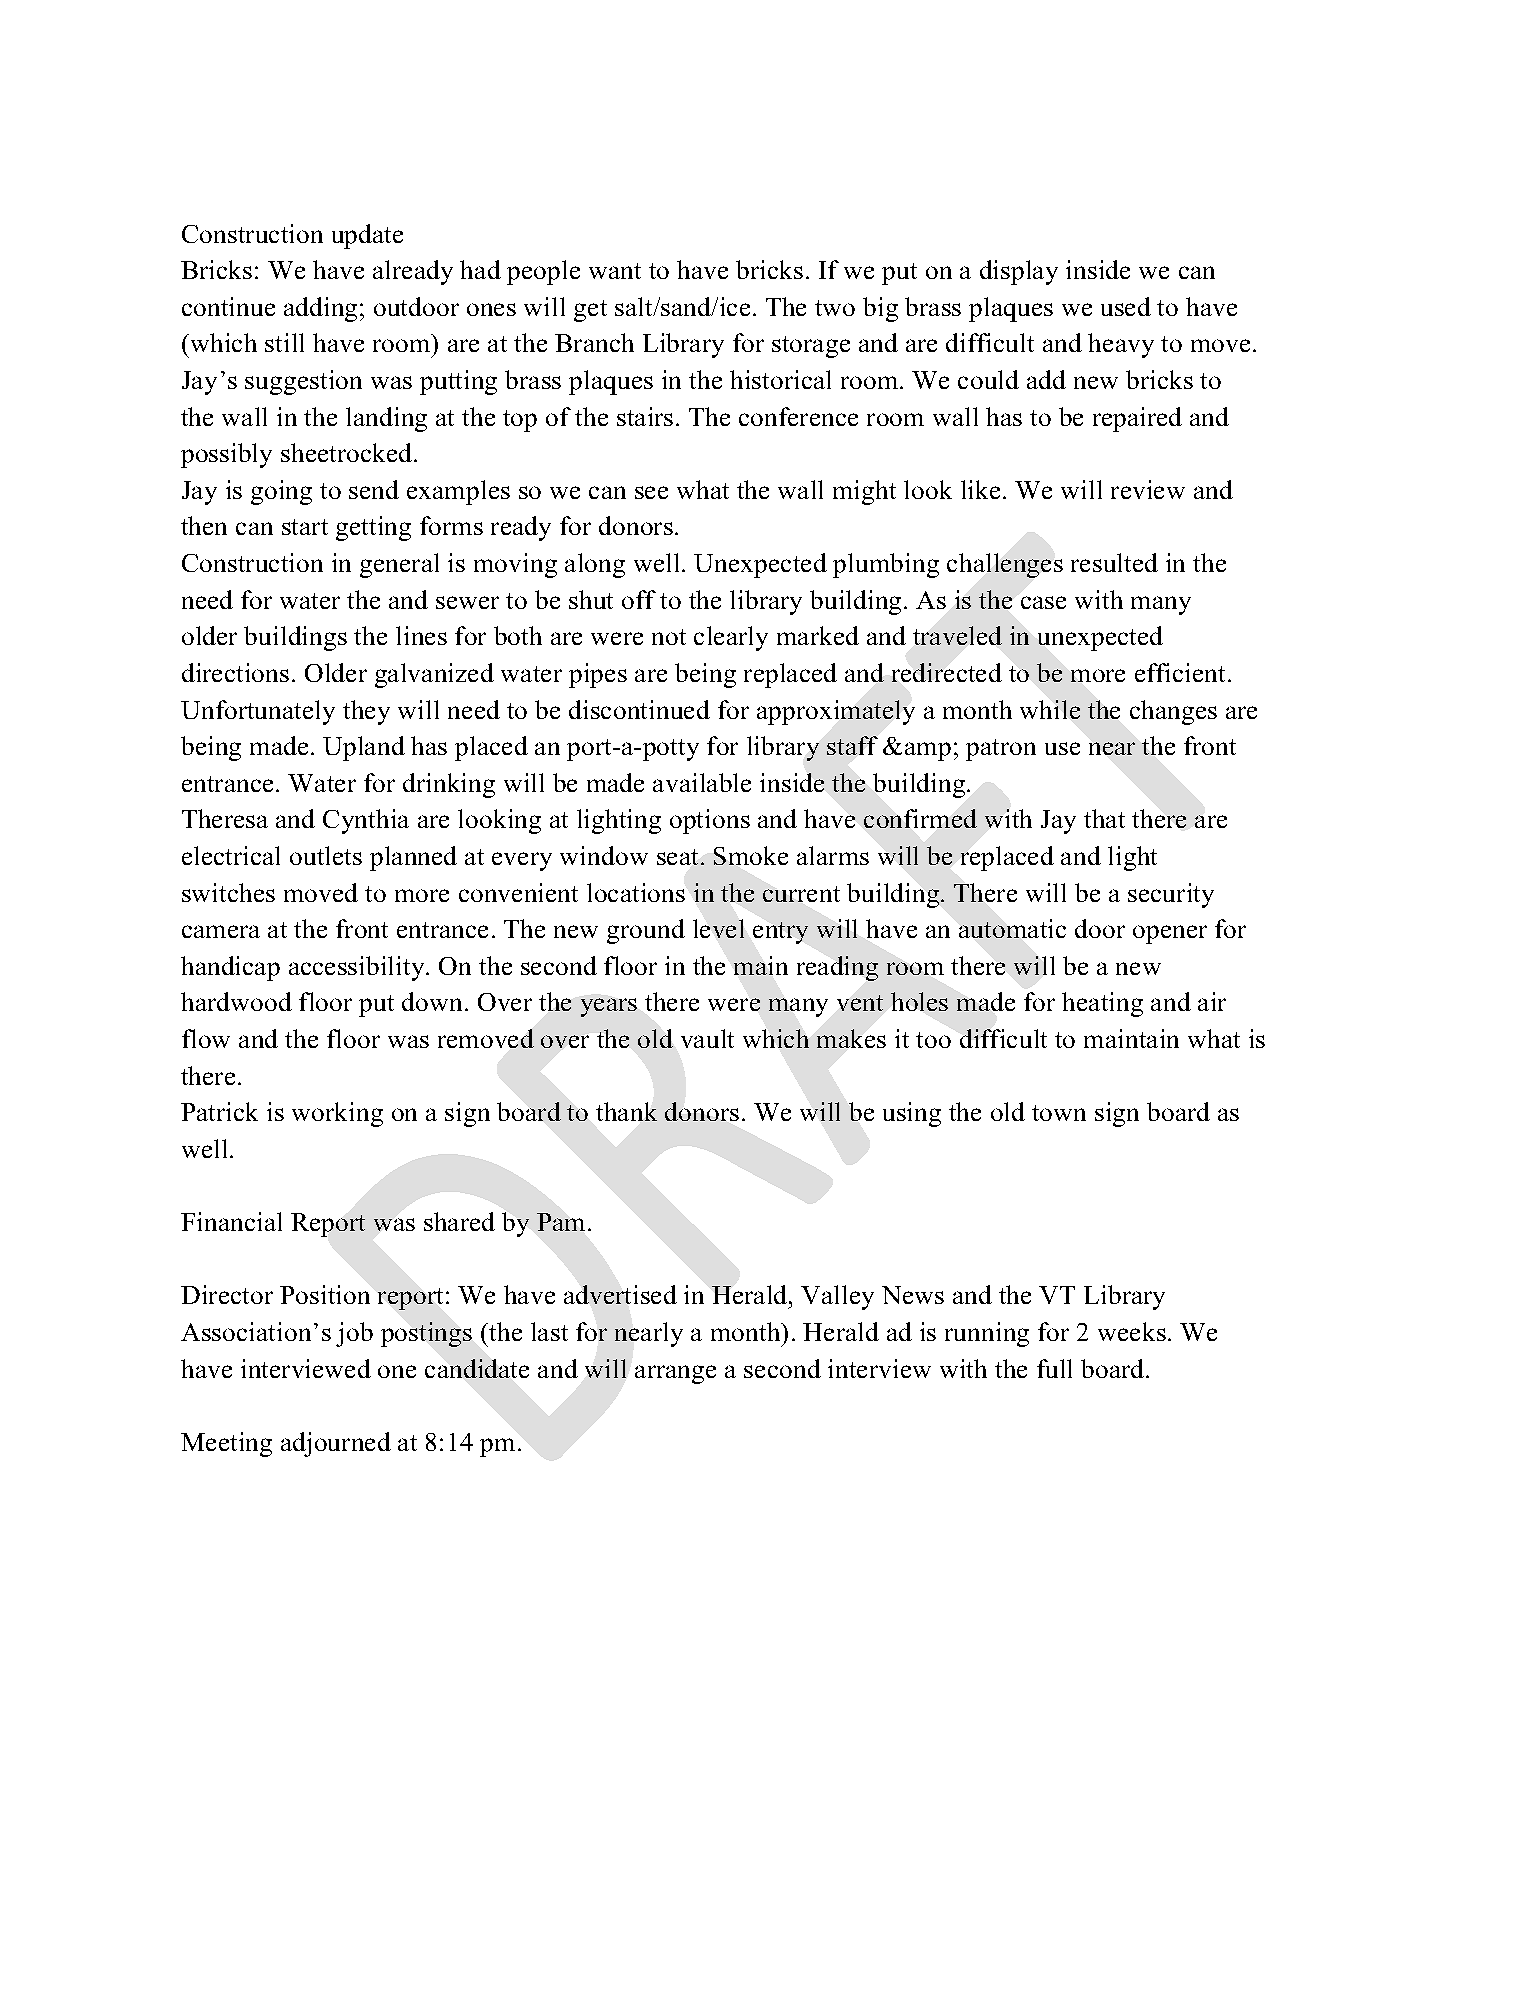 The height and width of the image is (1993, 1540). Describe the element at coordinates (1102, 1004) in the image. I see `heating` at that location.
